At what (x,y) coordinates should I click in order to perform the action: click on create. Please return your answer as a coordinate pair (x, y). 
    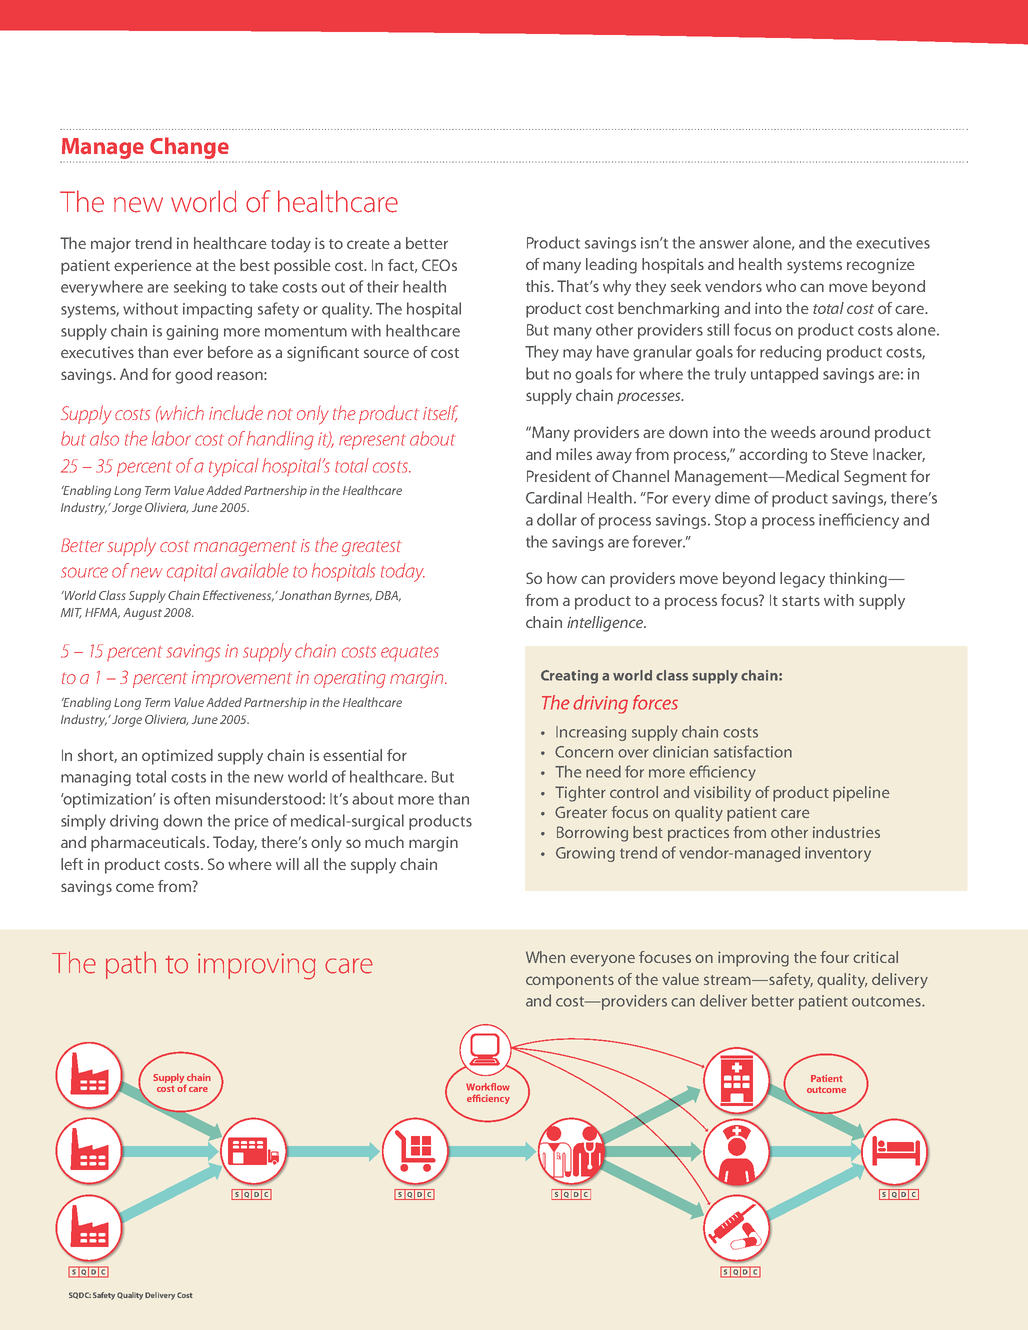
    Looking at the image, I should click on (368, 244).
